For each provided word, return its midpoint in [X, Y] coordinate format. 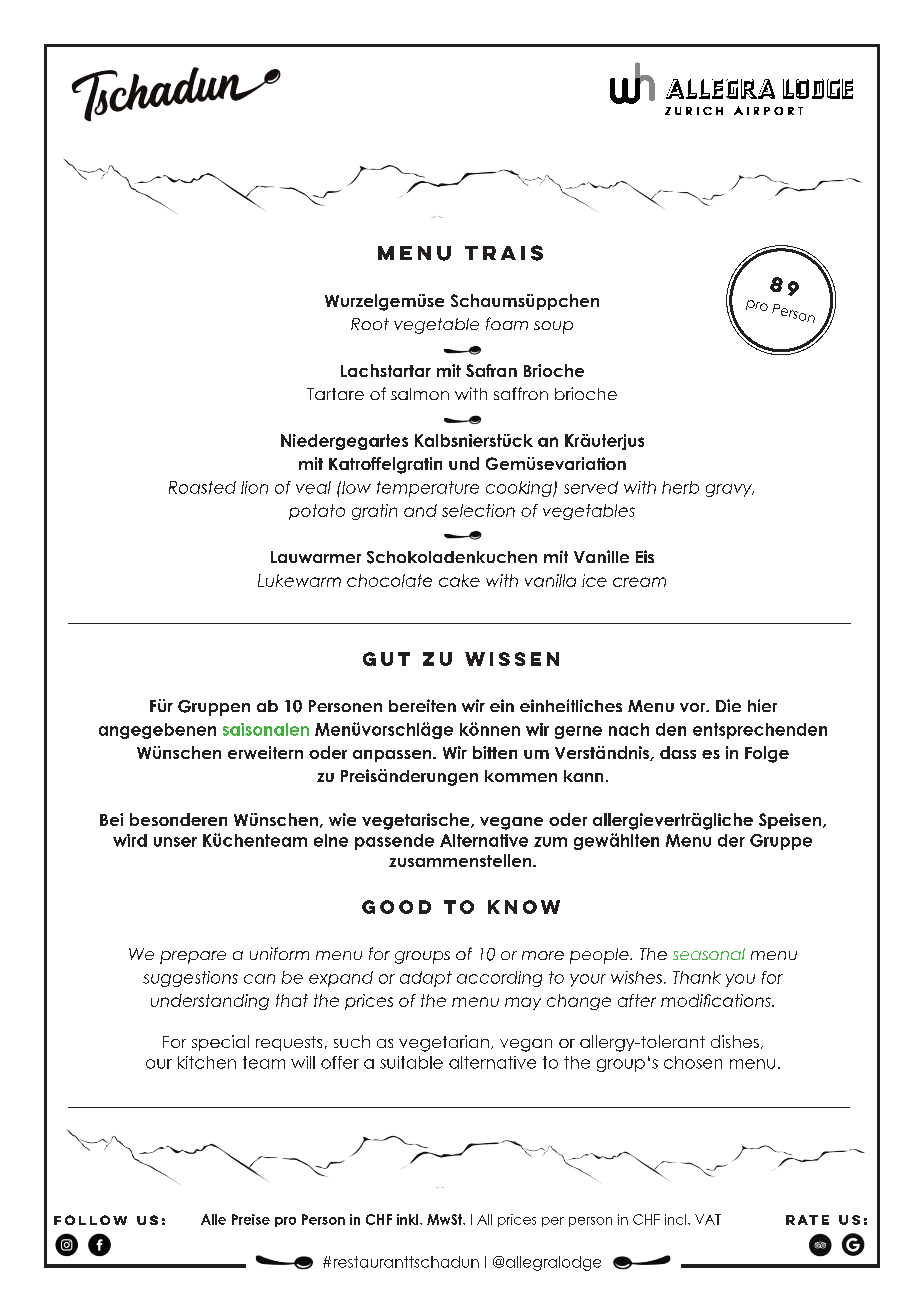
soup [553, 327]
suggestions [190, 979]
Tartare [335, 394]
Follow [90, 1220]
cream [639, 582]
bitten [495, 752]
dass [678, 752]
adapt [426, 979]
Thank [697, 977]
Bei [111, 819]
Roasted [202, 487]
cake [459, 580]
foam [507, 323]
